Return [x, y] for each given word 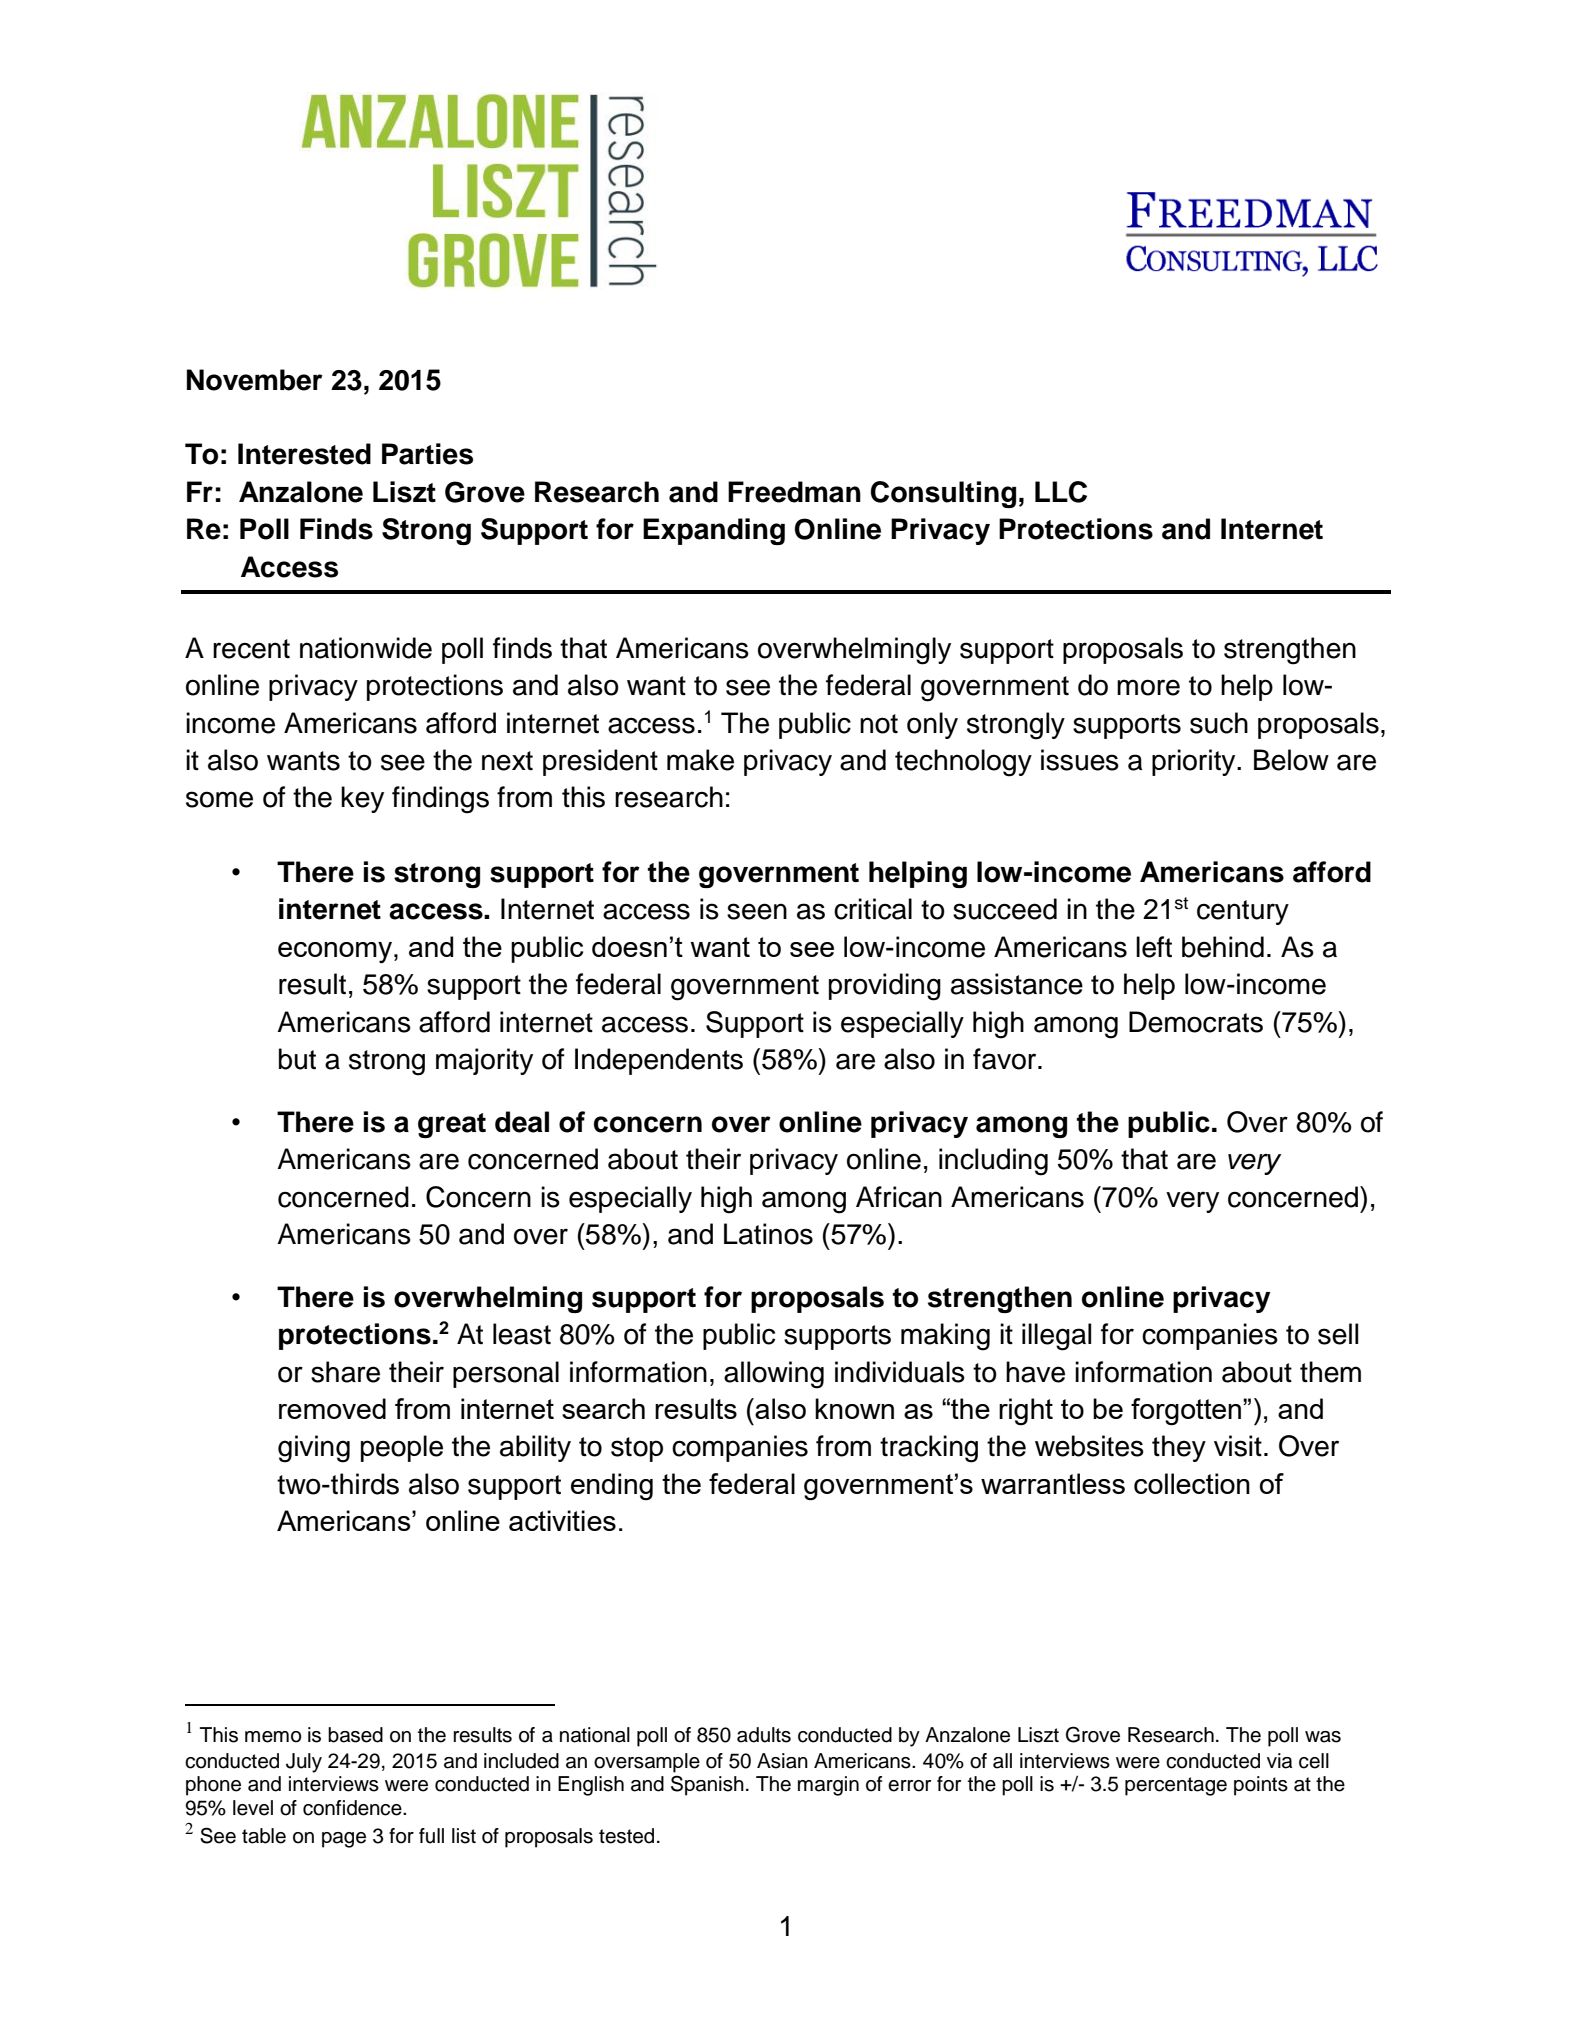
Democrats [1196, 1022]
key [362, 799]
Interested [304, 454]
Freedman [794, 492]
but [297, 1059]
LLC [1061, 492]
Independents [659, 1061]
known [854, 1408]
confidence [353, 1808]
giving [314, 1449]
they [1179, 1448]
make [700, 760]
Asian [782, 1761]
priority [1195, 762]
